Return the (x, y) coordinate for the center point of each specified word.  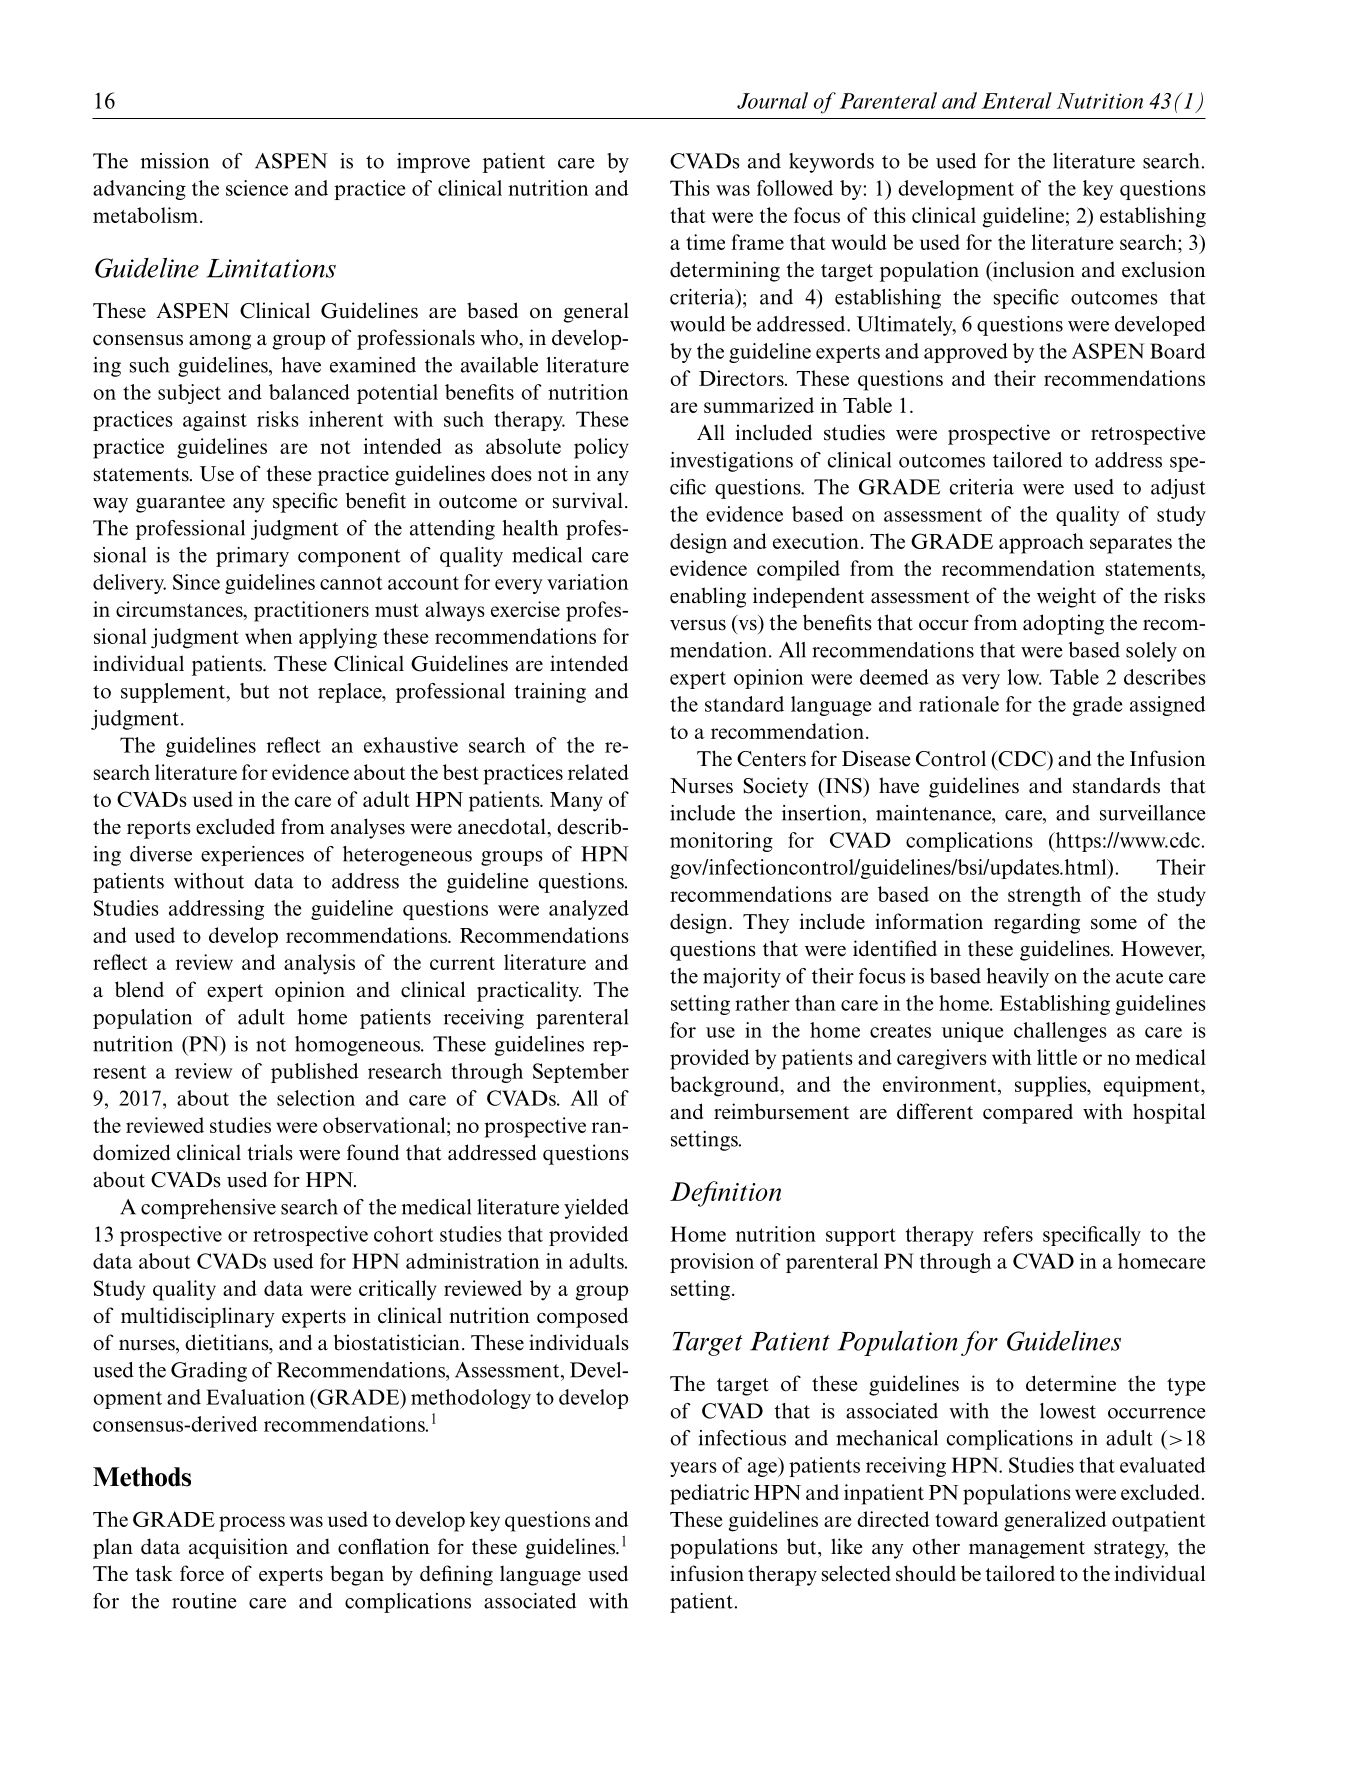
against (215, 421)
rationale (959, 704)
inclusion (1033, 269)
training (550, 693)
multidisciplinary (198, 1317)
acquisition (238, 1548)
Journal (772, 100)
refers (1008, 1234)
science (257, 188)
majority (742, 978)
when (268, 636)
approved (966, 353)
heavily (1017, 978)
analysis (319, 964)
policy (601, 448)
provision (712, 1263)
